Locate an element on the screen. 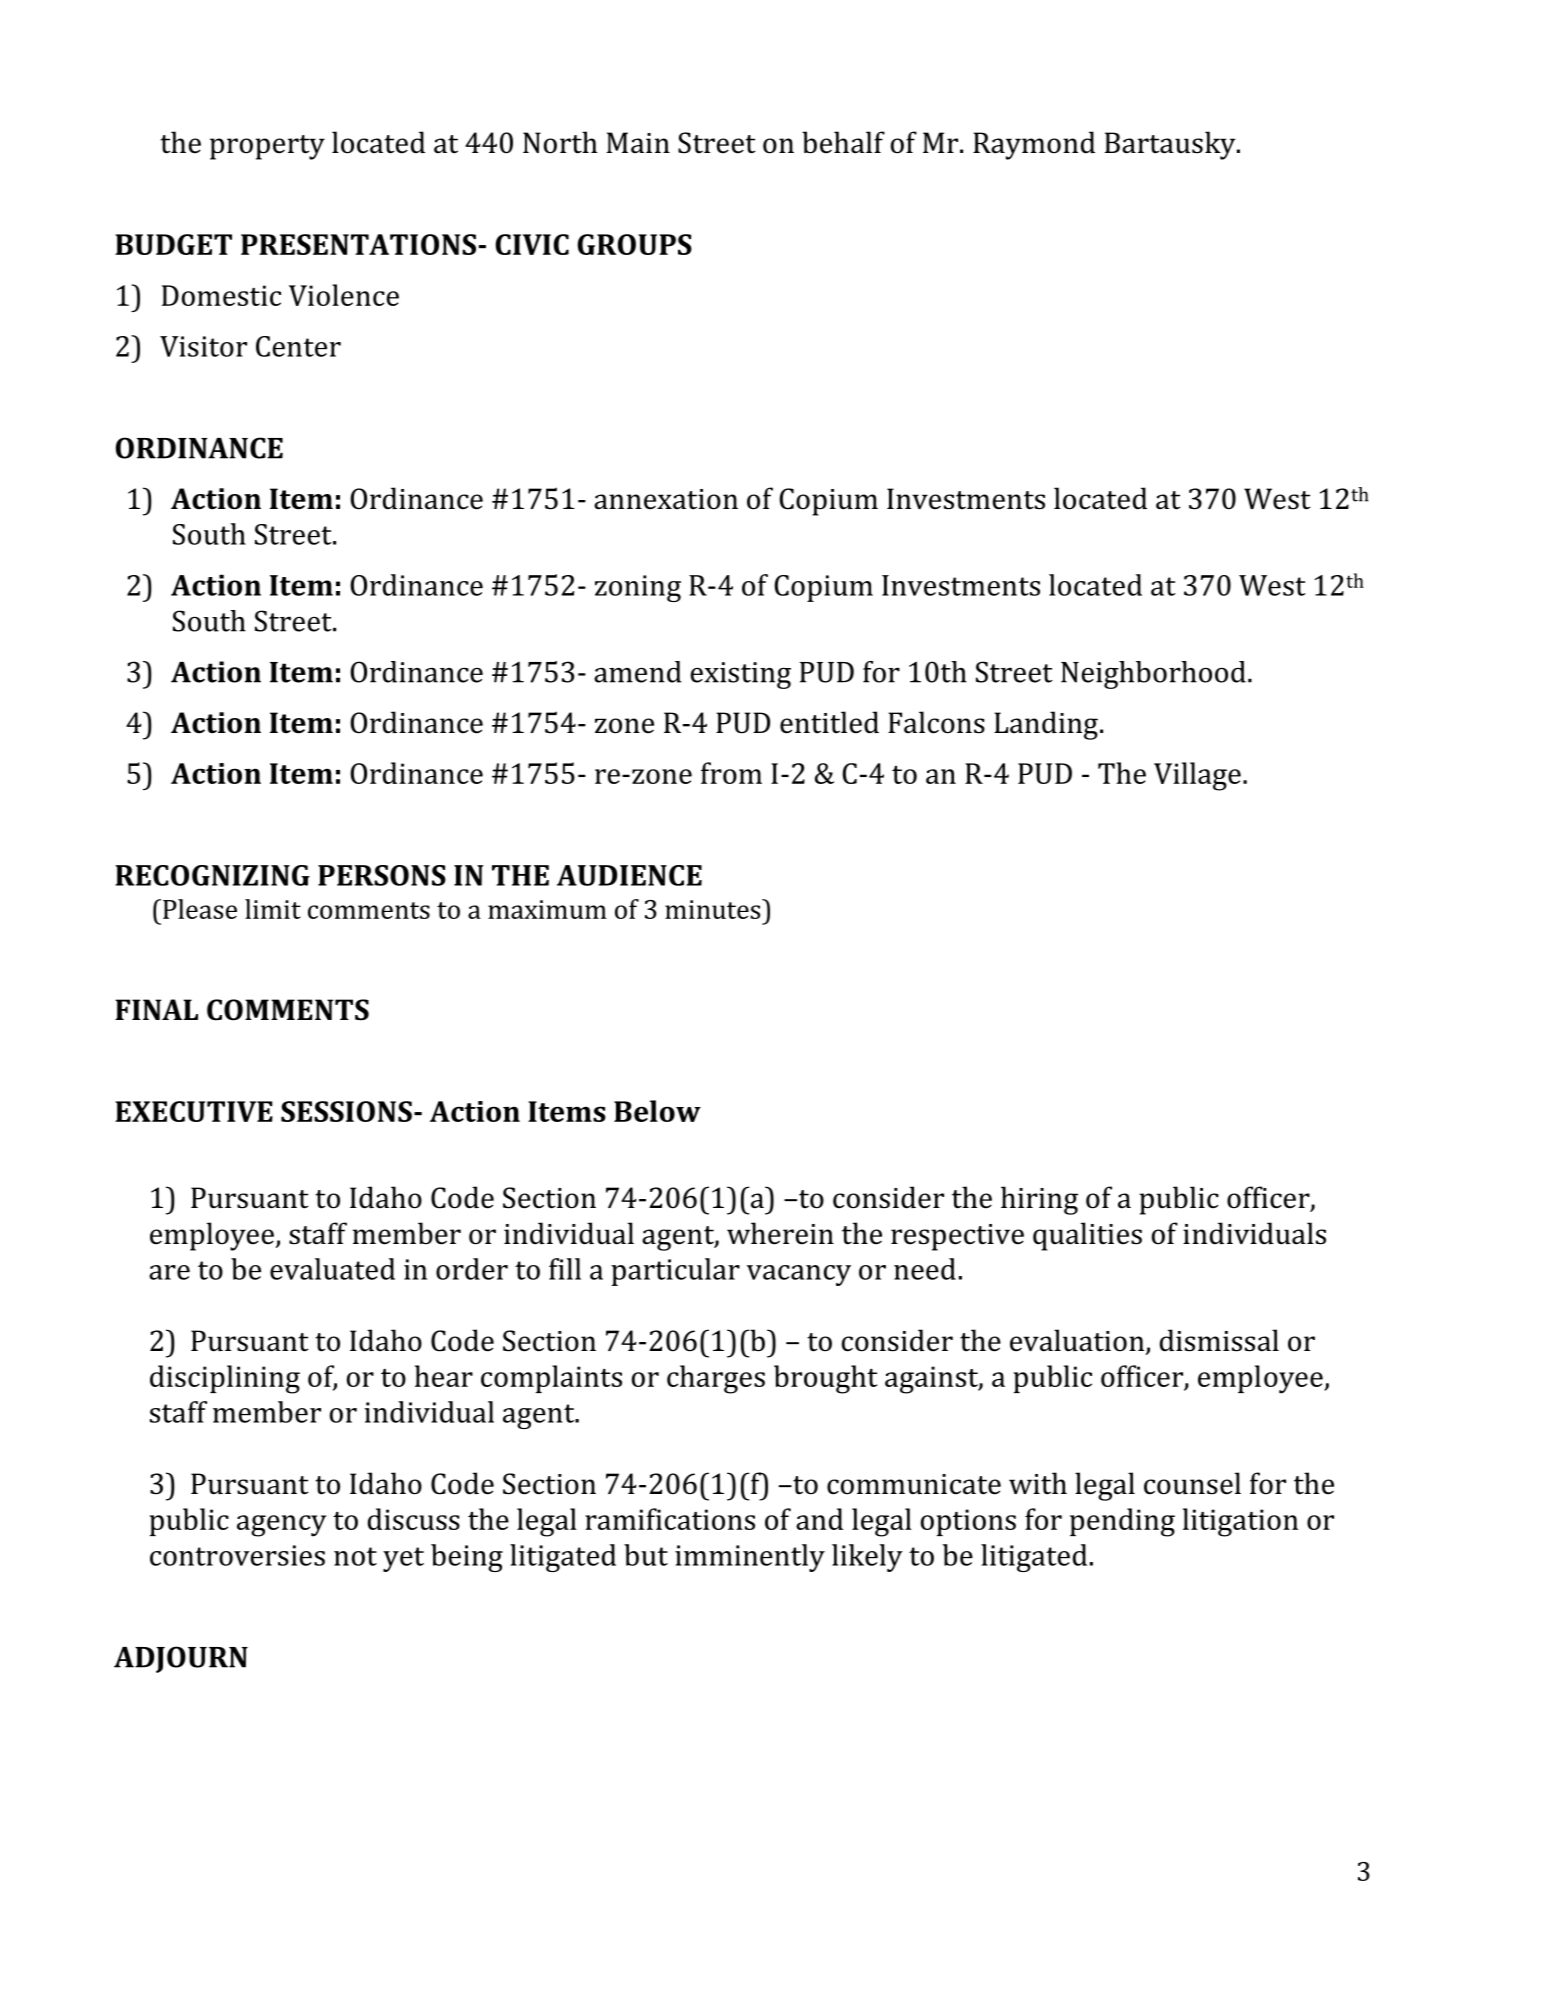 This screenshot has width=1554, height=2011. hiring is located at coordinates (1039, 1200).
